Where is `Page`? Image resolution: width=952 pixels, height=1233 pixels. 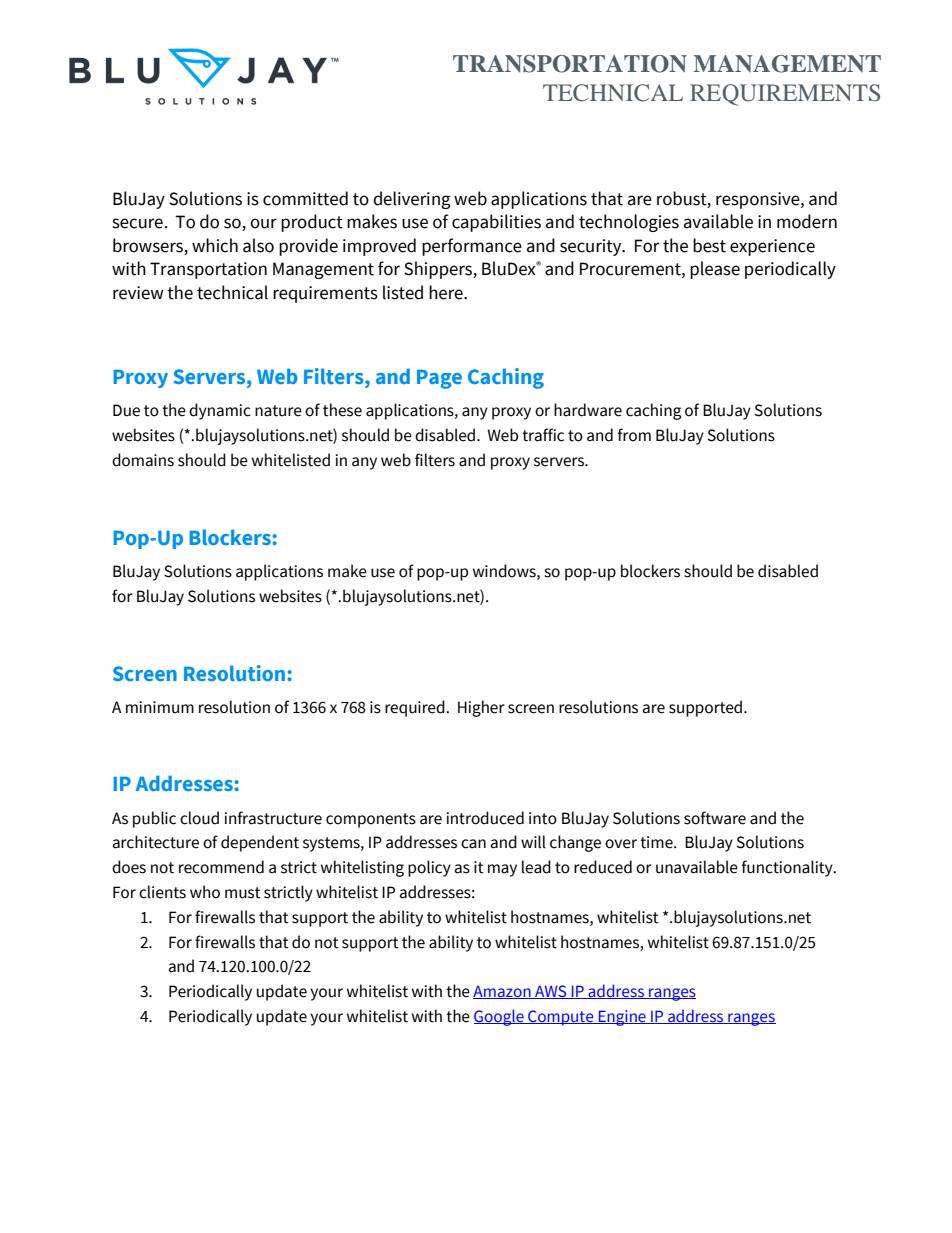 Page is located at coordinates (439, 379).
